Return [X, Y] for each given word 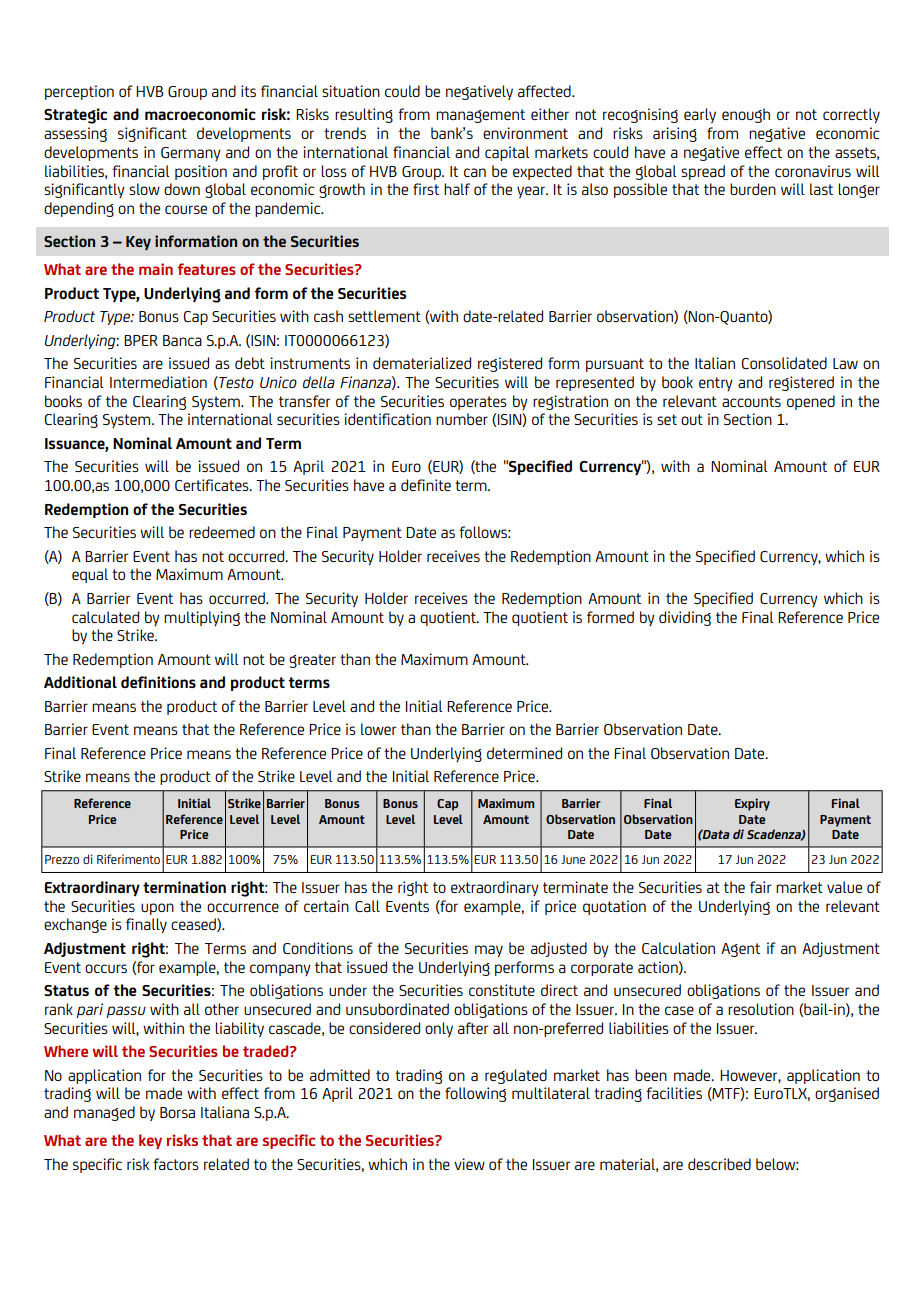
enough [746, 115]
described [719, 1164]
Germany [190, 154]
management [480, 116]
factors [176, 1164]
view [469, 1164]
